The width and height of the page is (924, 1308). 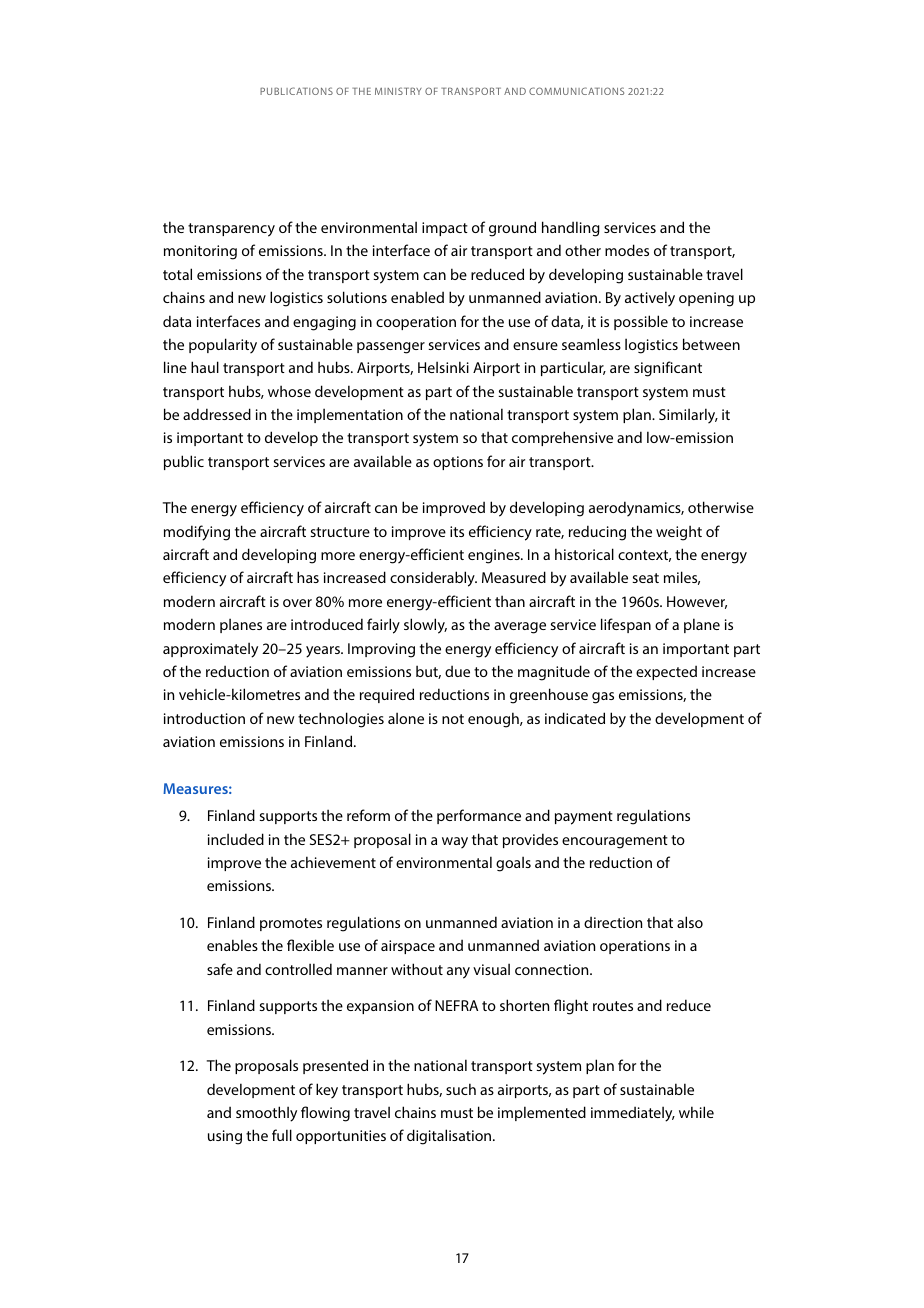 I want to click on impact, so click(x=445, y=229).
